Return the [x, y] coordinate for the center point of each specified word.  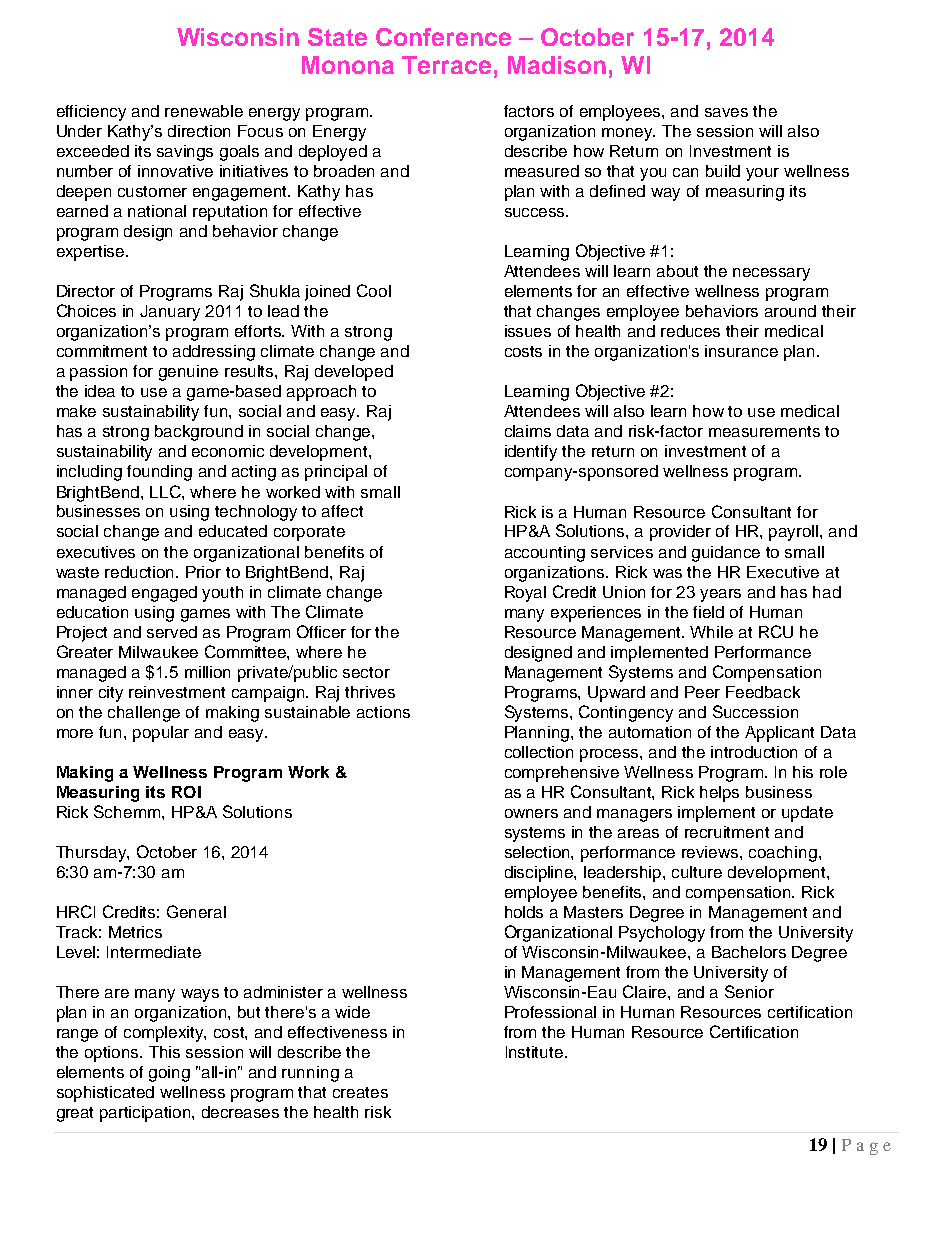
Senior [749, 991]
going [169, 1074]
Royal [525, 594]
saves [726, 112]
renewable [204, 111]
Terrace [446, 65]
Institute [536, 1052]
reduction [141, 572]
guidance [726, 554]
